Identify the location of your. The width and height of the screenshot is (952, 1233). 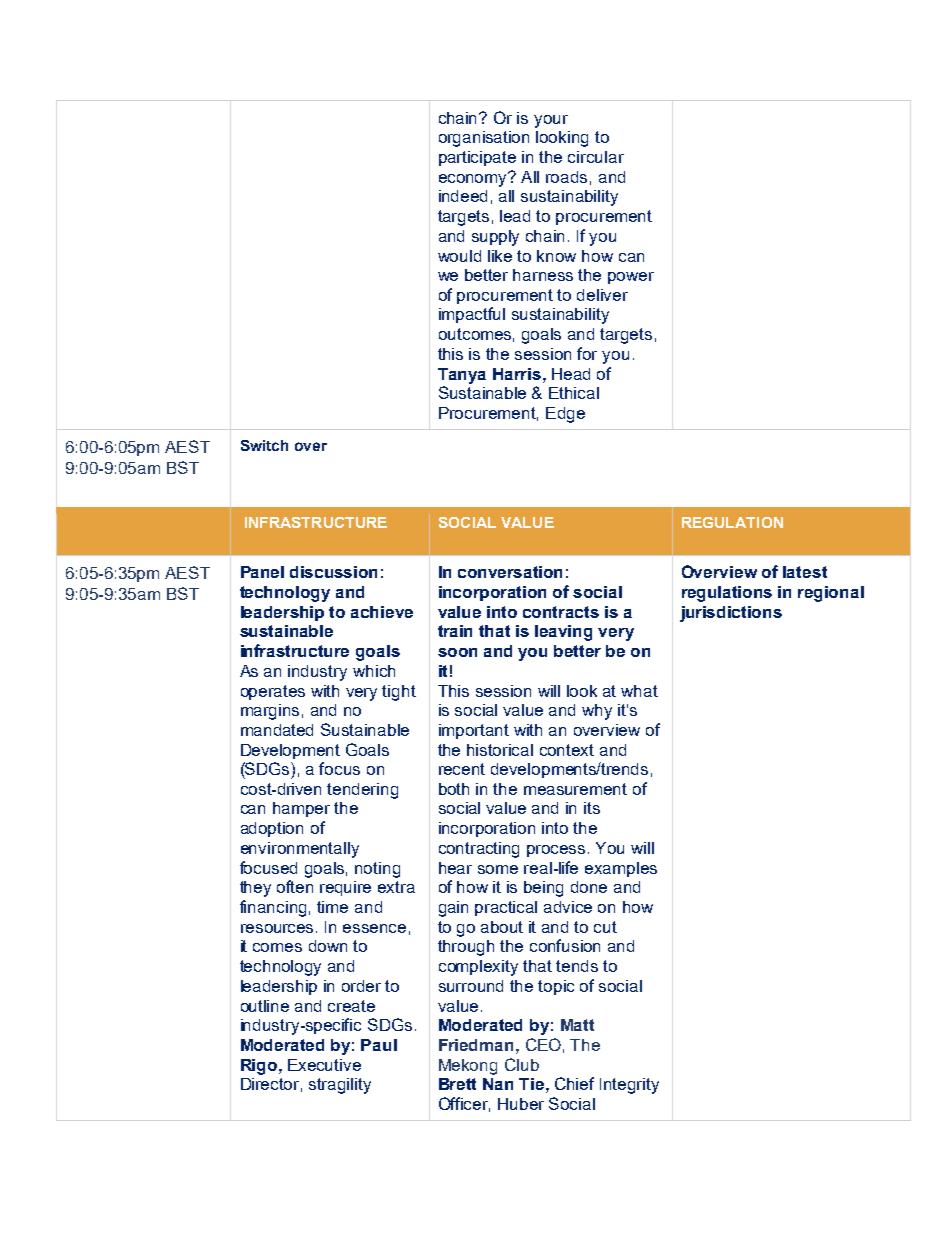
(551, 121).
